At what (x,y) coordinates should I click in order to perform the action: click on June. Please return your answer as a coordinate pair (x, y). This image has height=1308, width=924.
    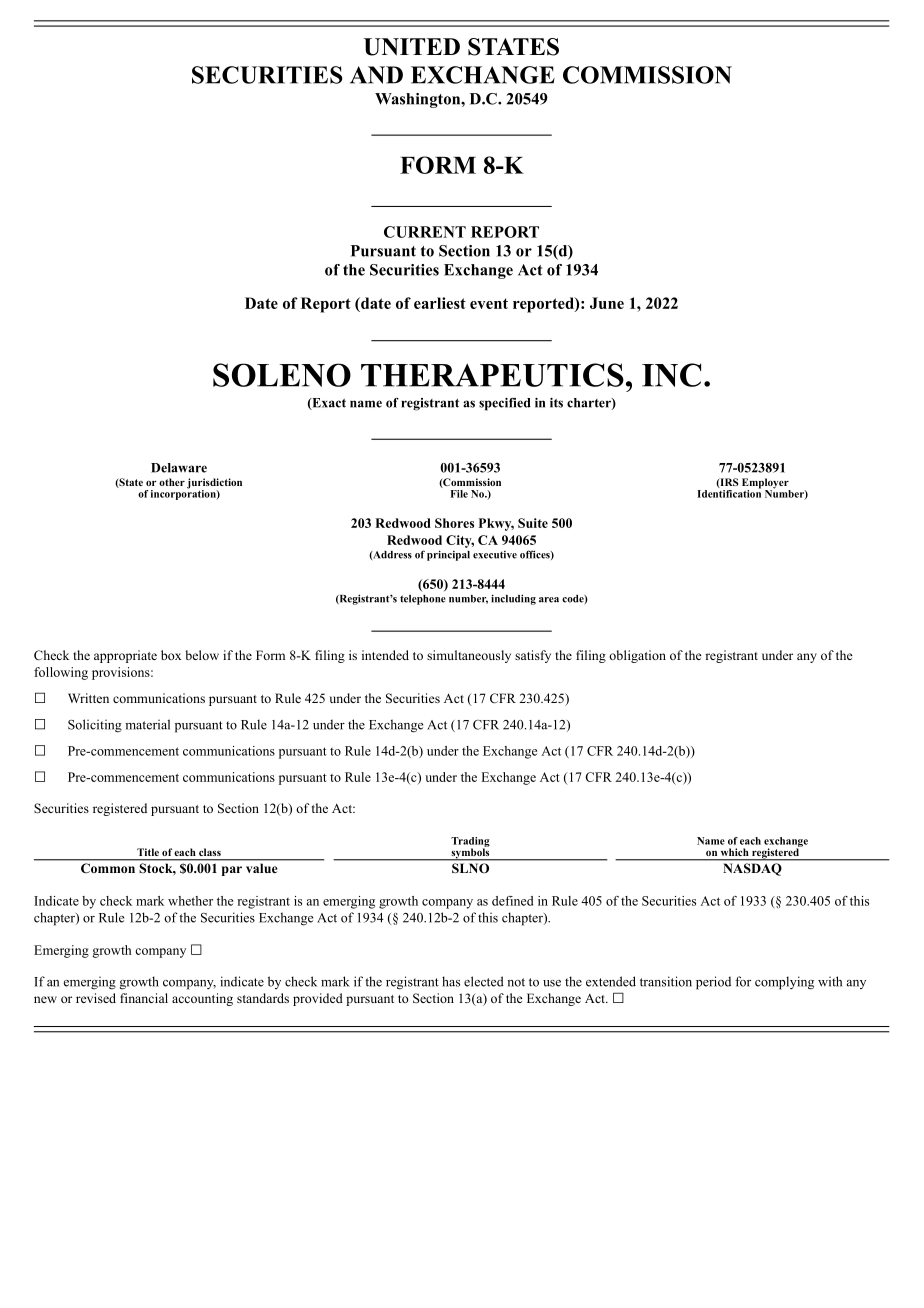
    Looking at the image, I should click on (607, 303).
